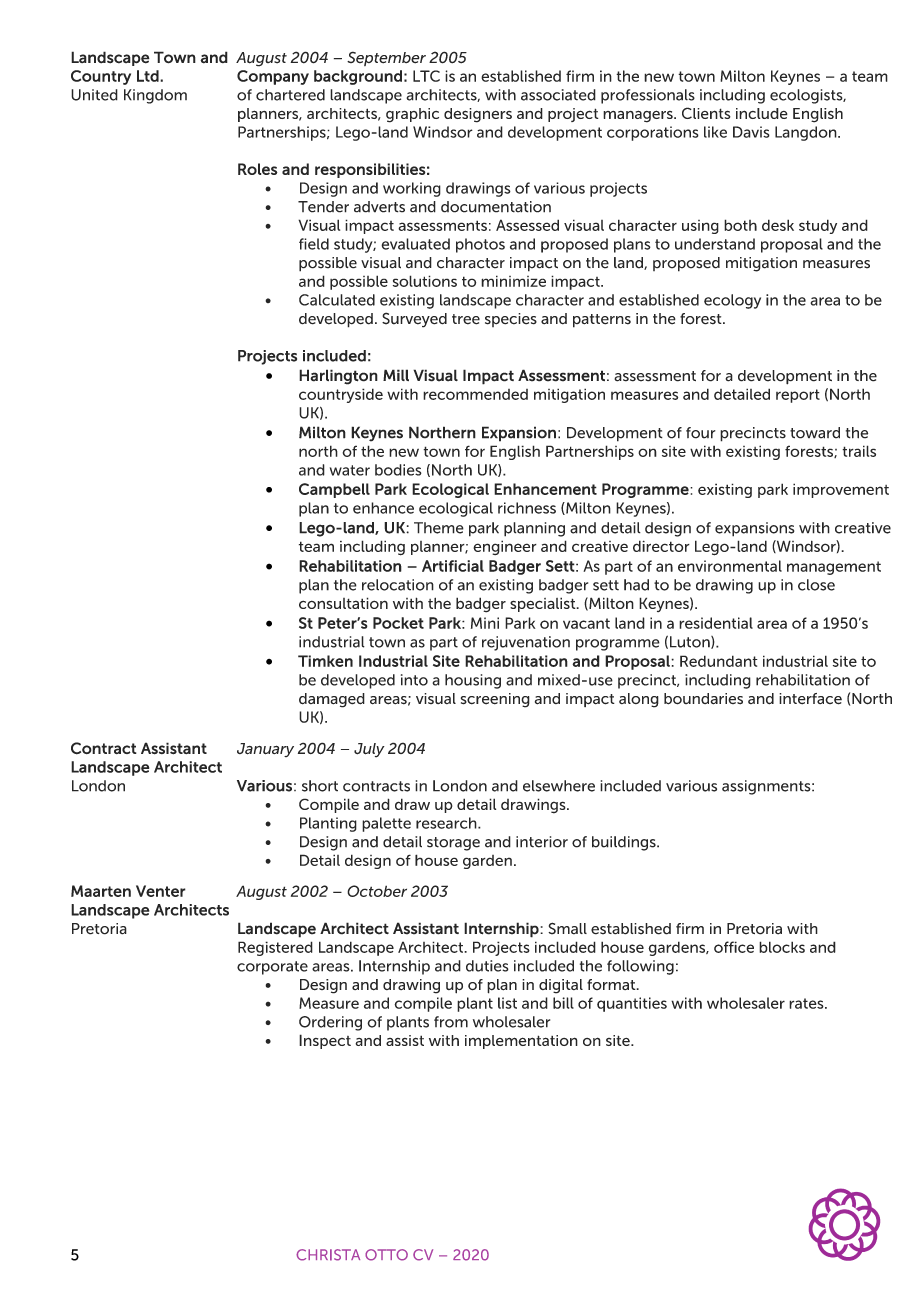  Describe the element at coordinates (526, 643) in the screenshot. I see `rejuvenation` at that location.
